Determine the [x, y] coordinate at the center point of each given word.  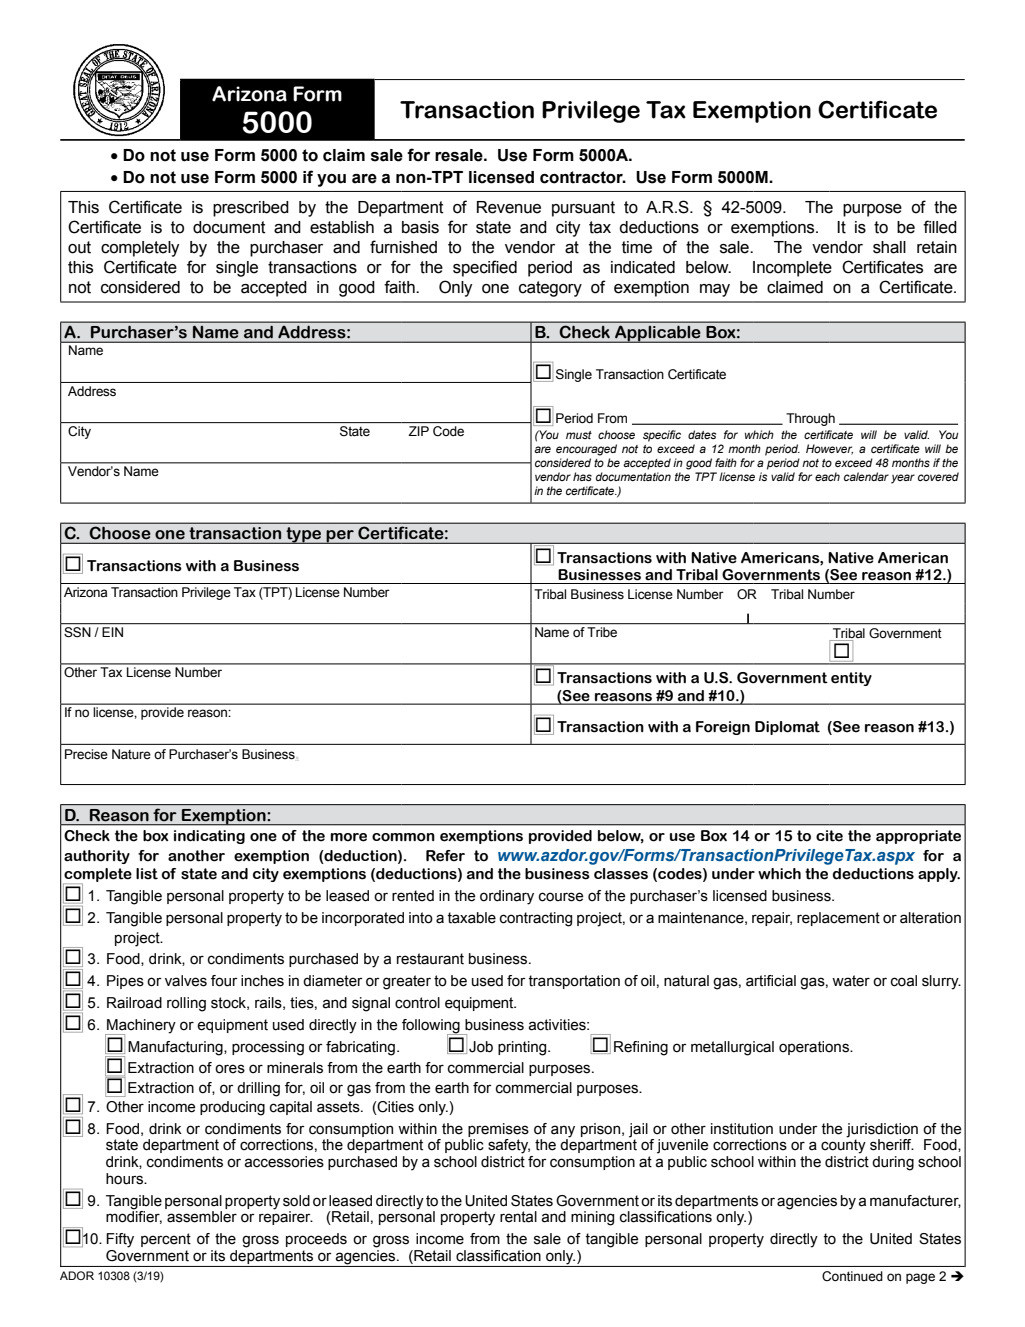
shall [889, 247]
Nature [131, 754]
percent [166, 1240]
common [403, 837]
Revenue [509, 207]
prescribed [251, 209]
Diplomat [787, 728]
